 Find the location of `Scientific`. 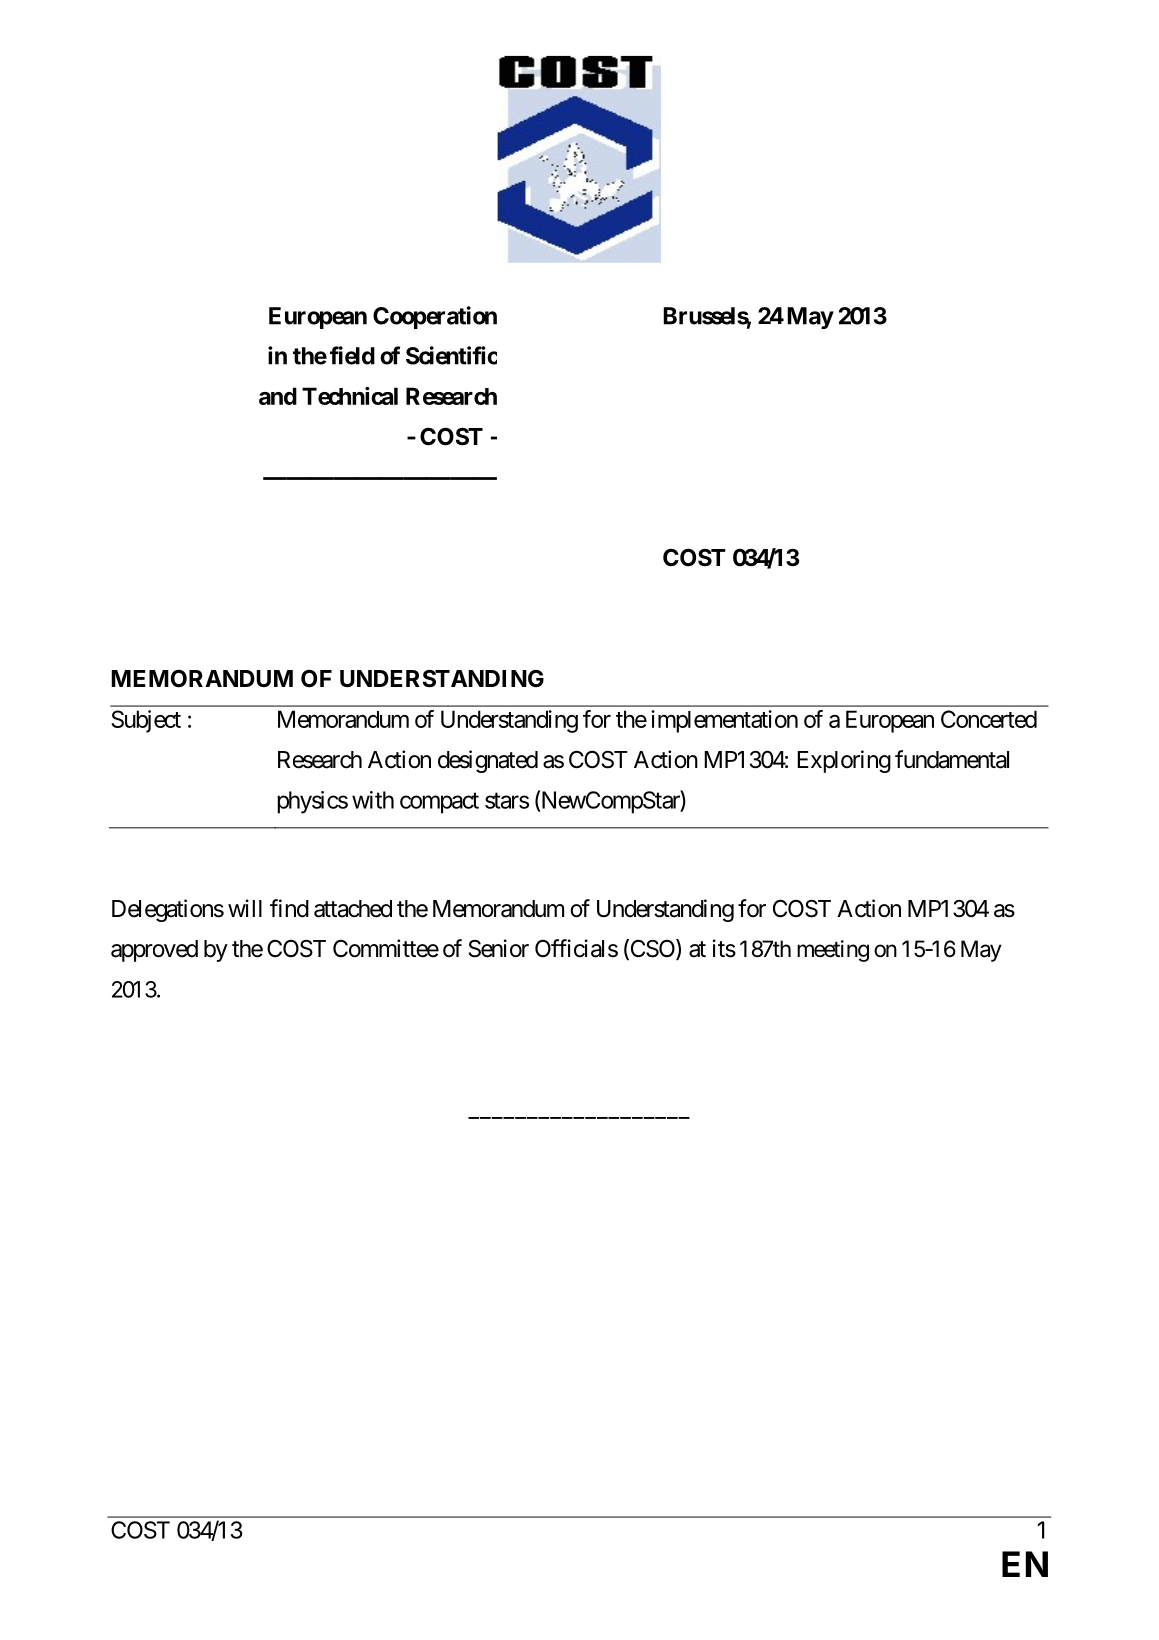

Scientific is located at coordinates (451, 355).
